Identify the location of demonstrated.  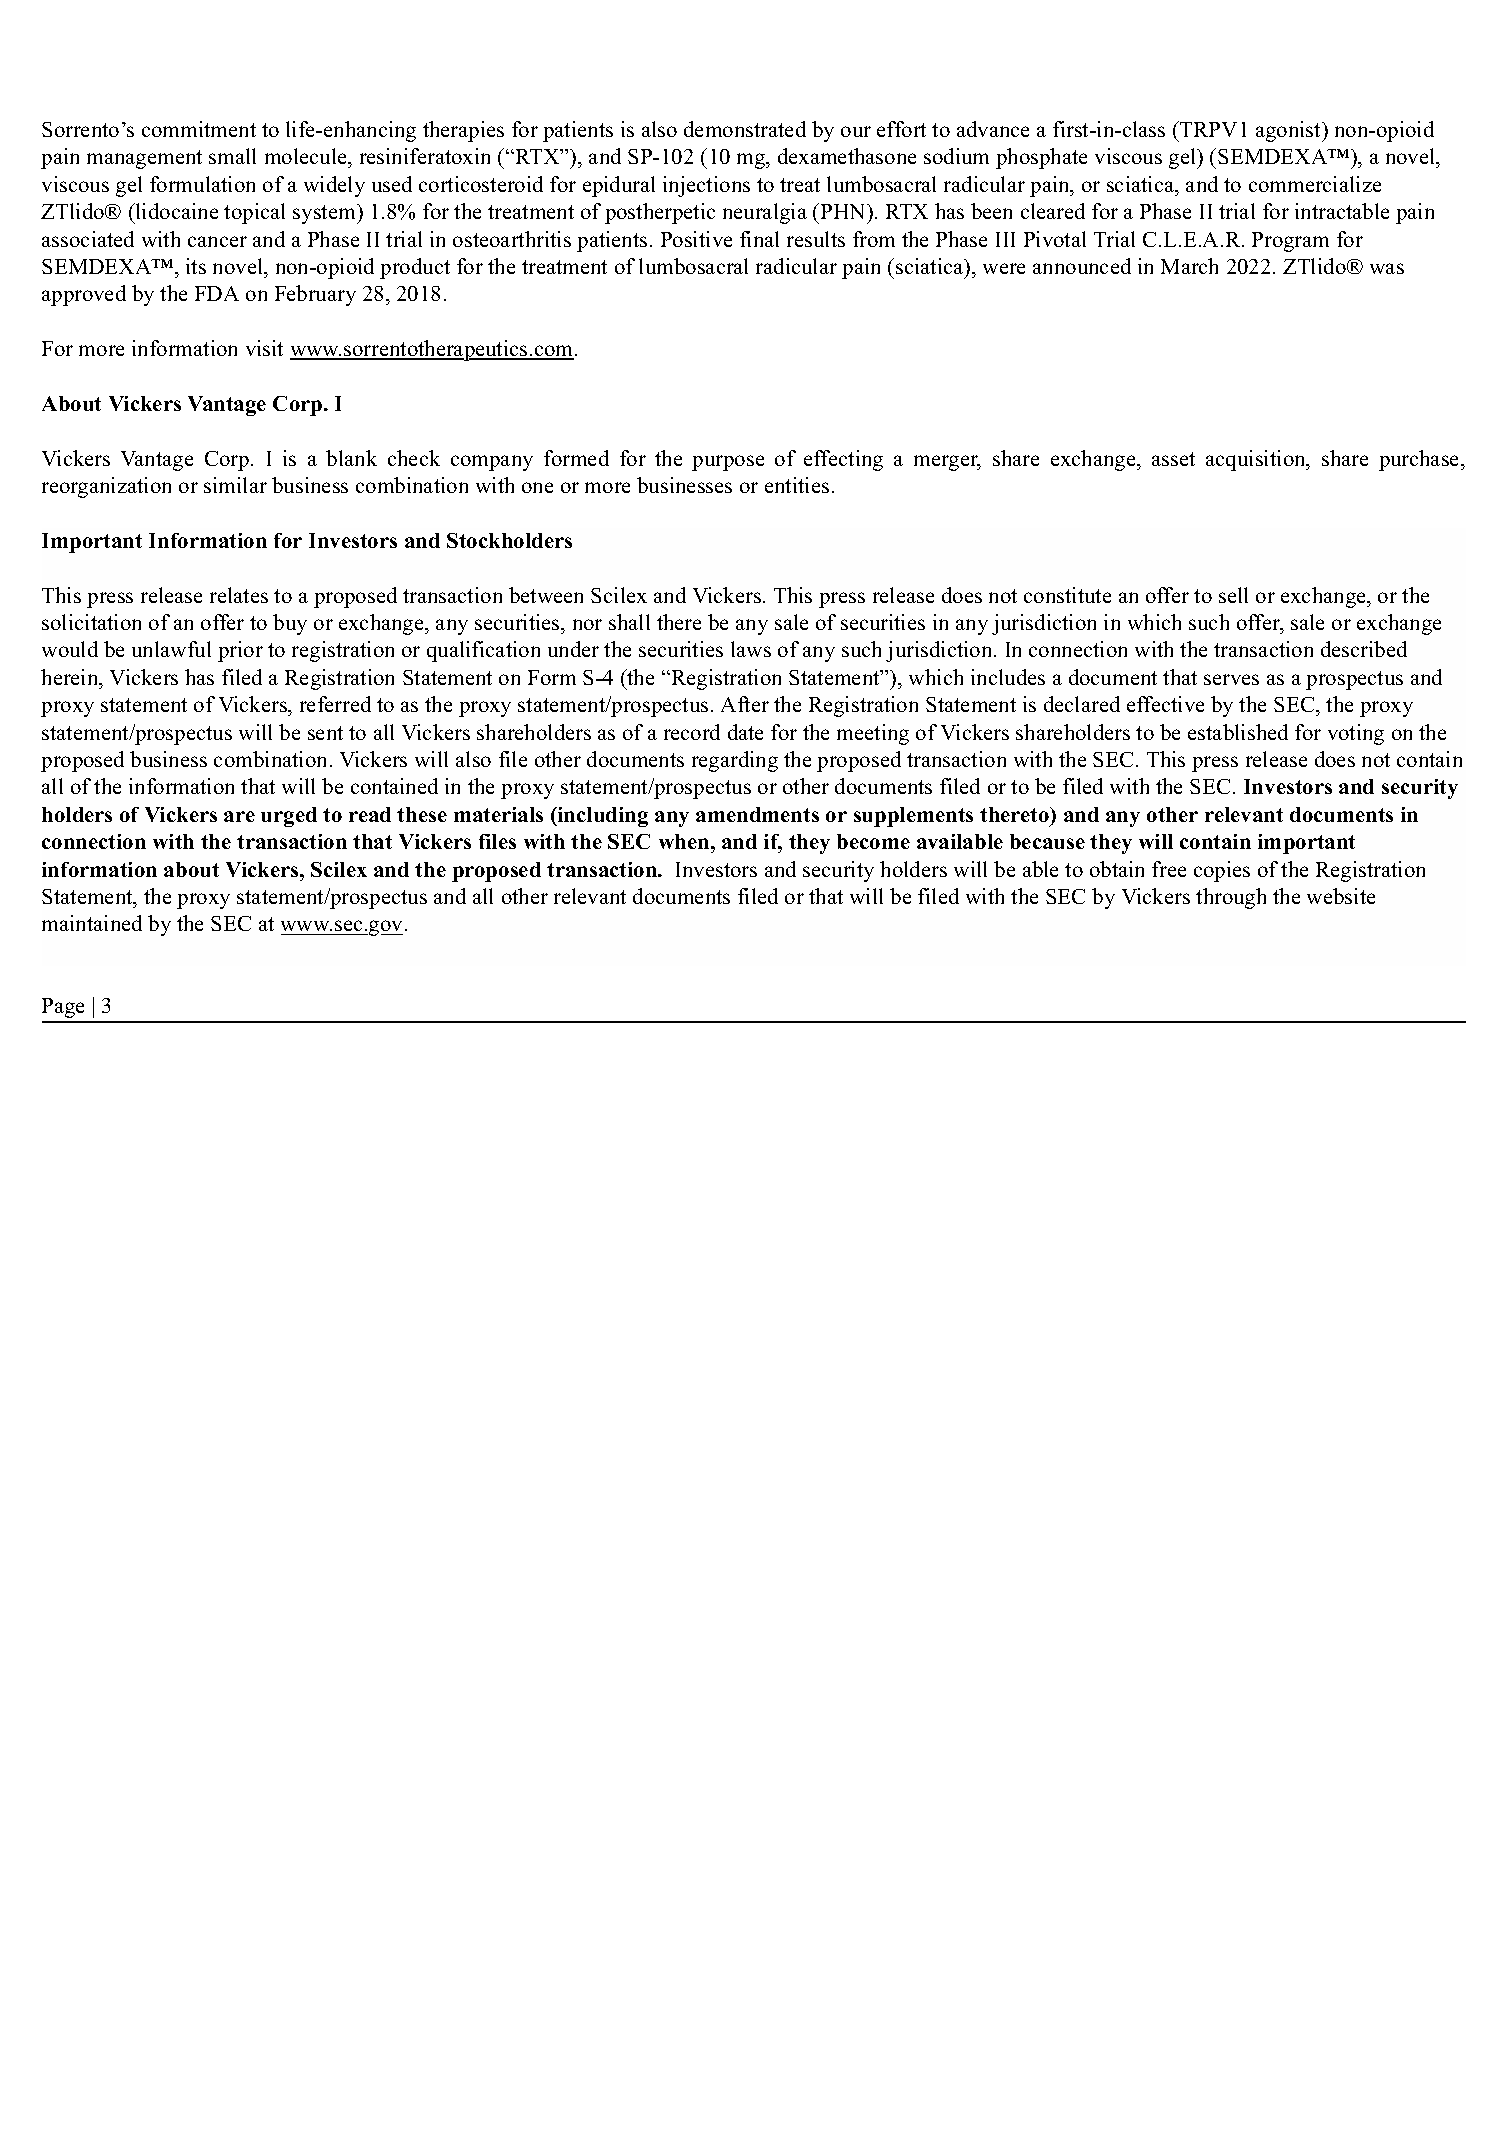
(745, 129).
